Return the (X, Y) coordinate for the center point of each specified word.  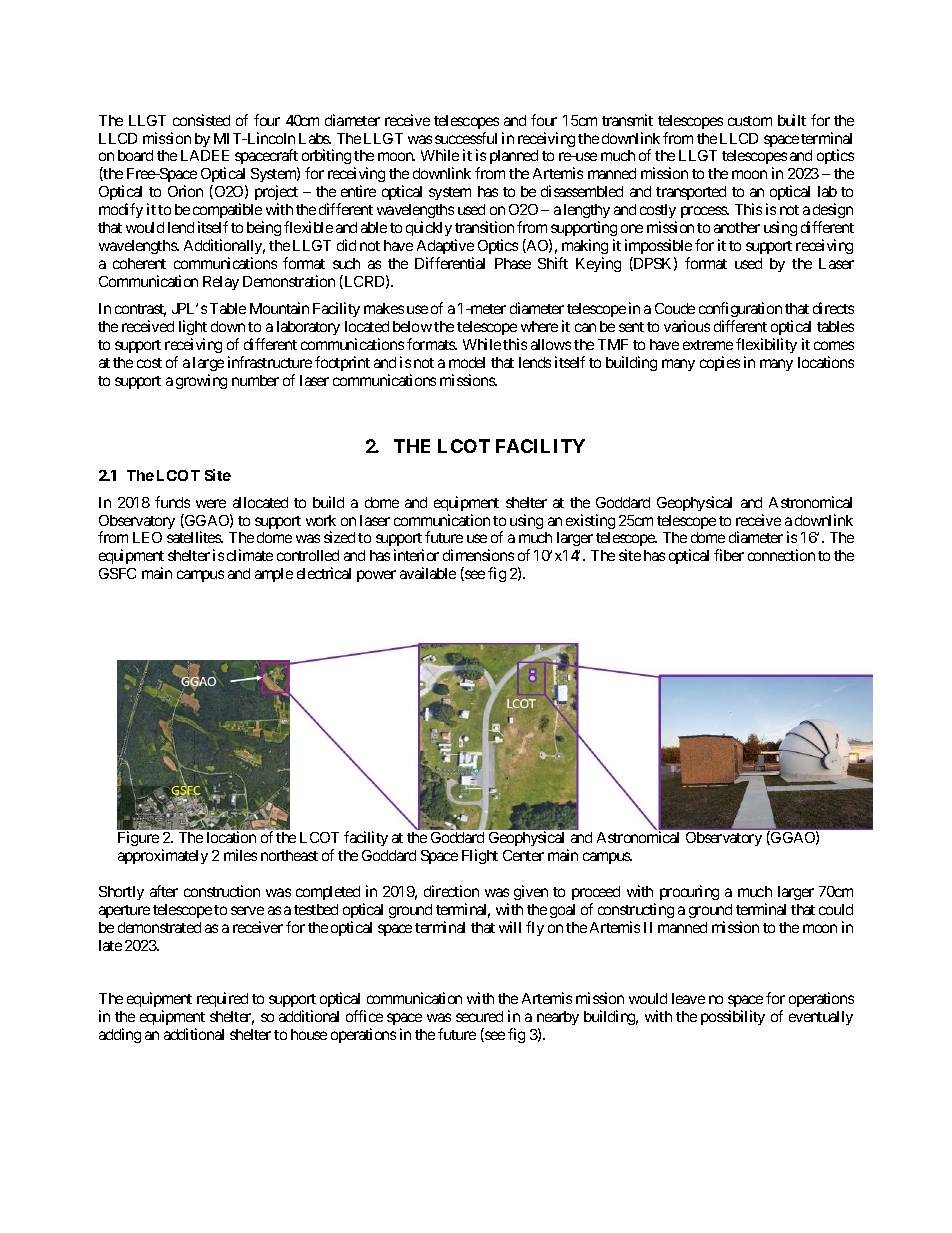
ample (274, 575)
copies (720, 363)
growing (201, 381)
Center (523, 855)
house (309, 1034)
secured (479, 1016)
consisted (201, 120)
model (467, 362)
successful (466, 138)
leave (688, 998)
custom (750, 121)
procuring (689, 892)
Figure (138, 838)
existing (590, 521)
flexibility (766, 345)
